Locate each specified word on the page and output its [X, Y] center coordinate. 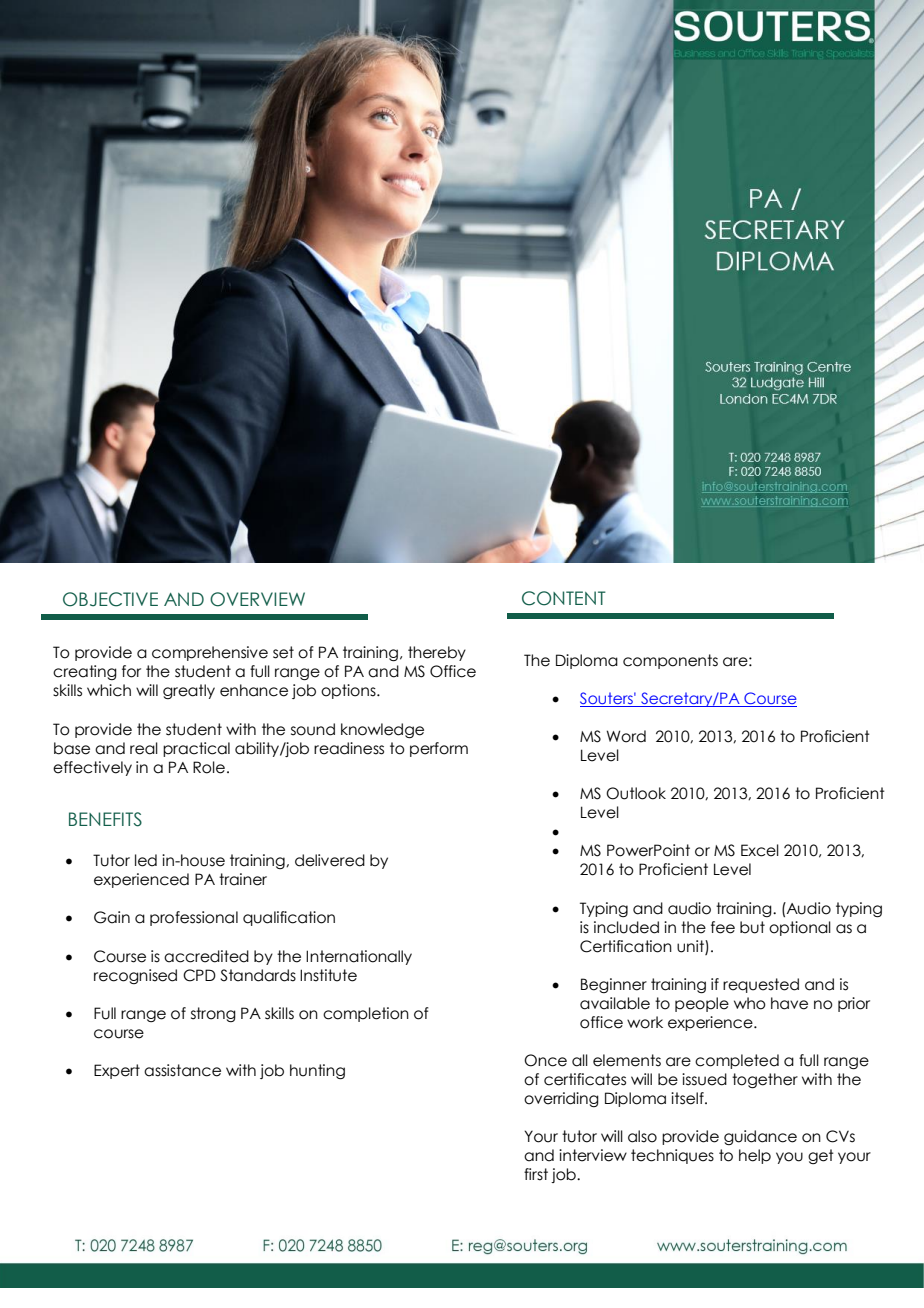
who [750, 1003]
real [144, 748]
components [670, 661]
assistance [182, 1070]
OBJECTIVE [110, 599]
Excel [760, 850]
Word [626, 736]
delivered [330, 860]
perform [439, 749]
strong [213, 1014]
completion [366, 1014]
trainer [243, 879]
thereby [437, 653]
